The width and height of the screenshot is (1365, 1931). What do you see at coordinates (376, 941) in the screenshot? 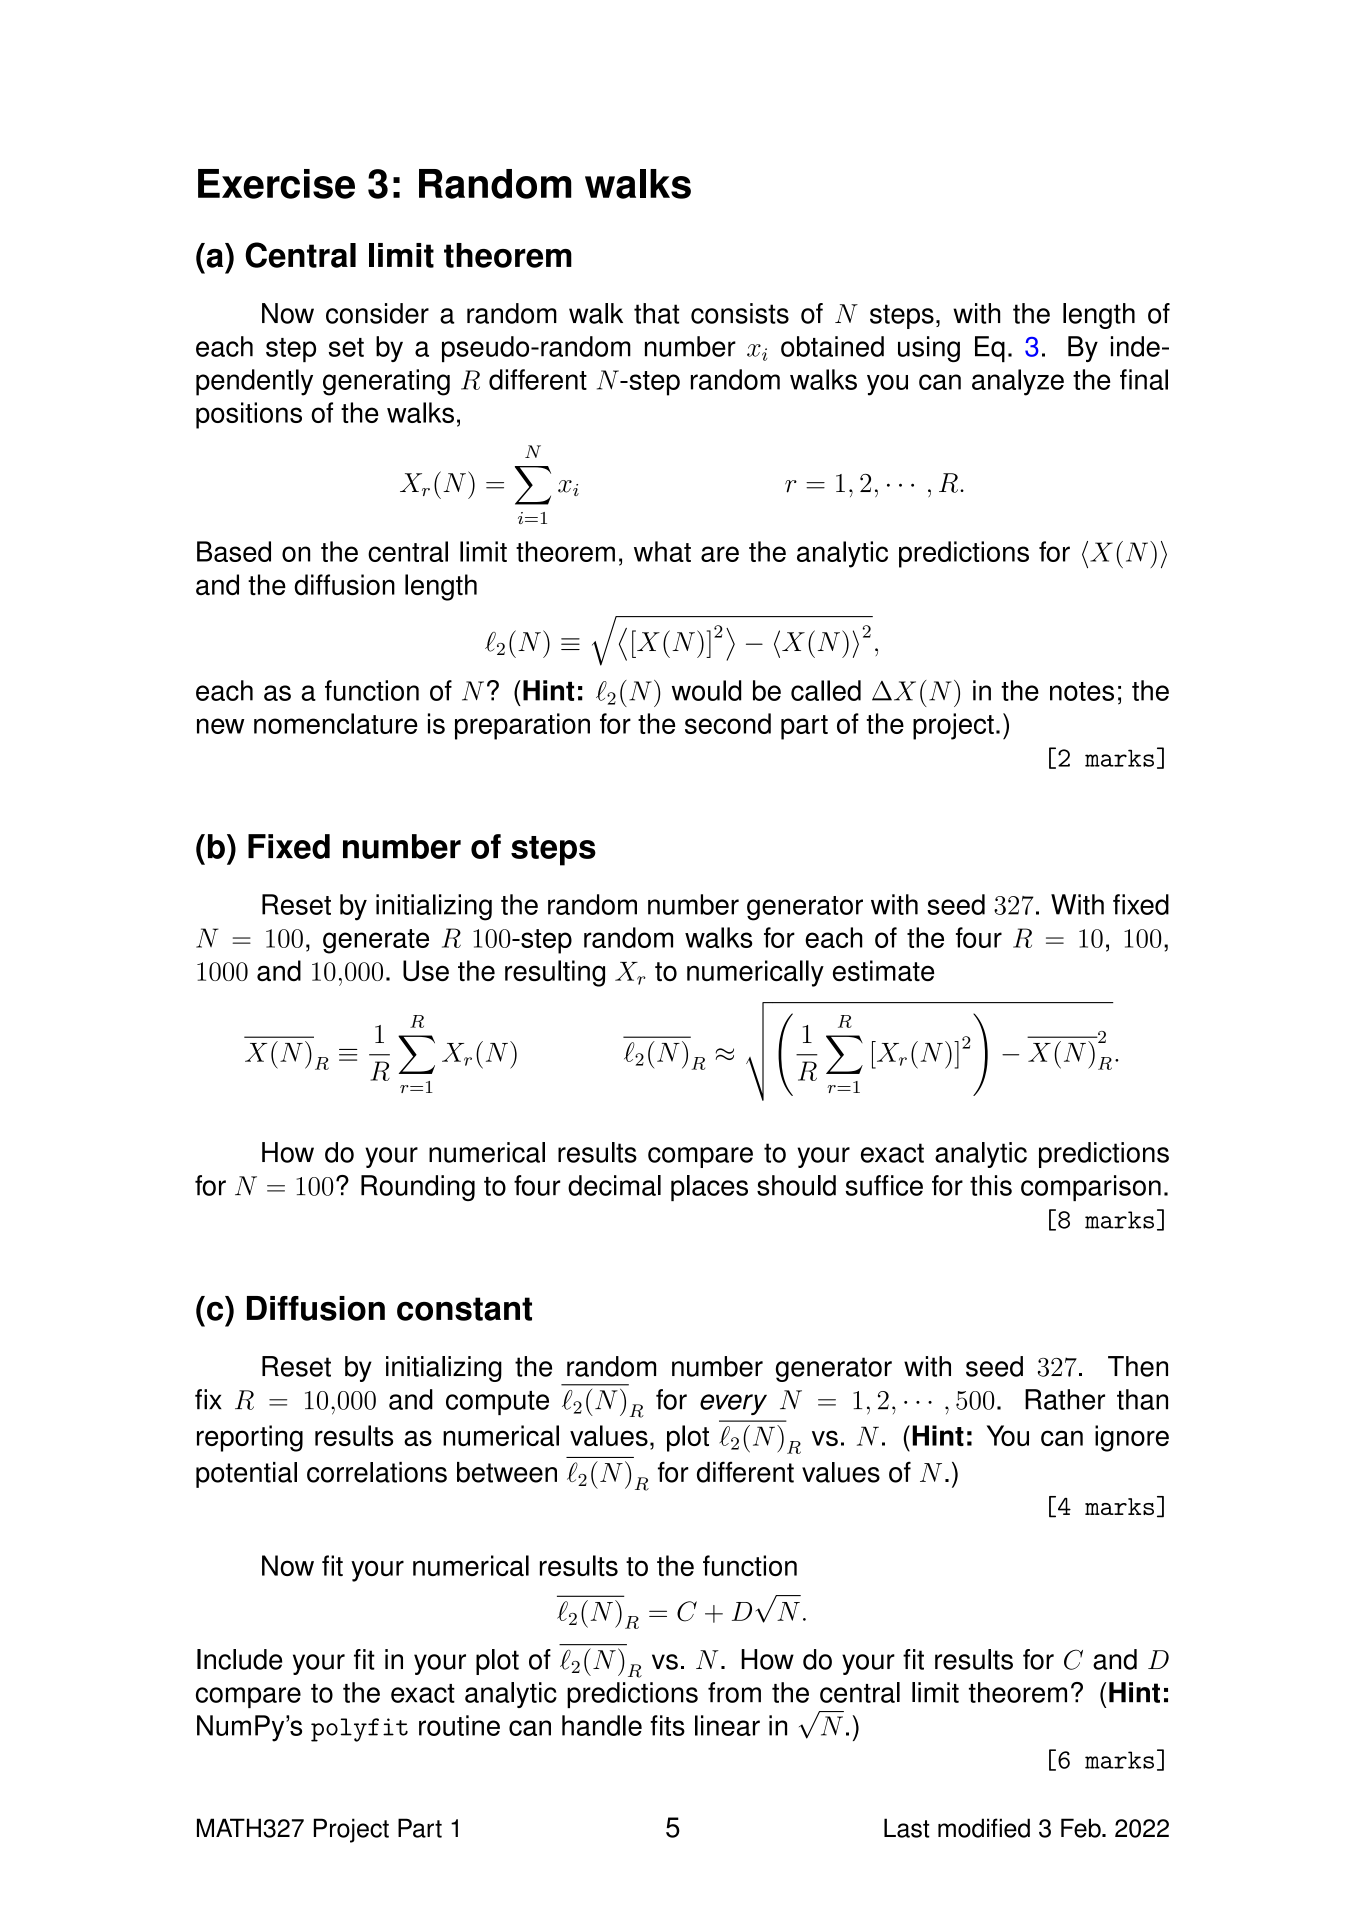
I see `generate` at bounding box center [376, 941].
